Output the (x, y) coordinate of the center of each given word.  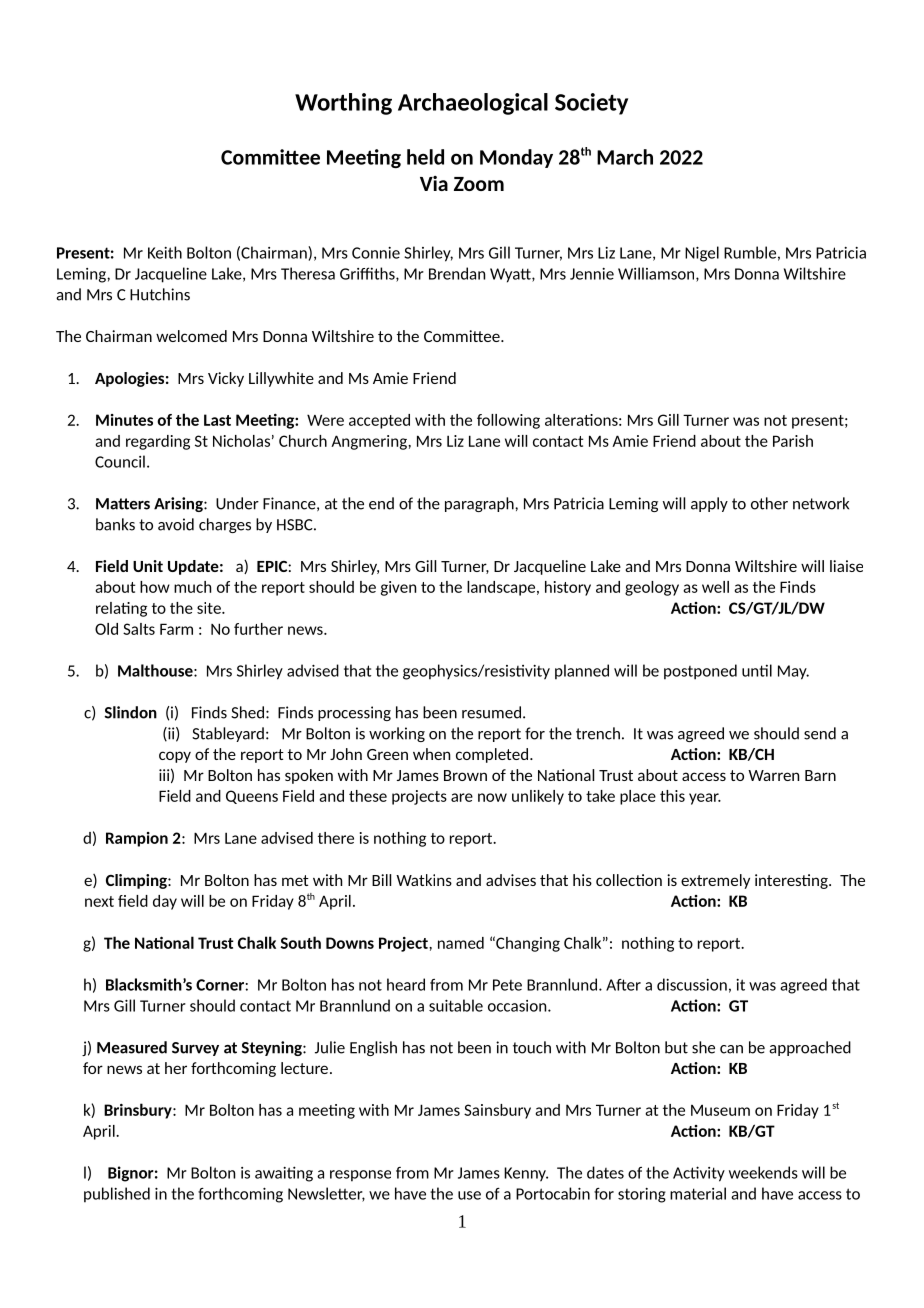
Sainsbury (497, 1111)
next (99, 901)
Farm (176, 629)
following (508, 421)
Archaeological (473, 104)
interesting (792, 881)
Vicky (226, 379)
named (461, 943)
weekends (763, 1172)
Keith (165, 252)
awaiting (284, 1174)
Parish (793, 441)
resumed (491, 712)
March (625, 157)
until (757, 670)
